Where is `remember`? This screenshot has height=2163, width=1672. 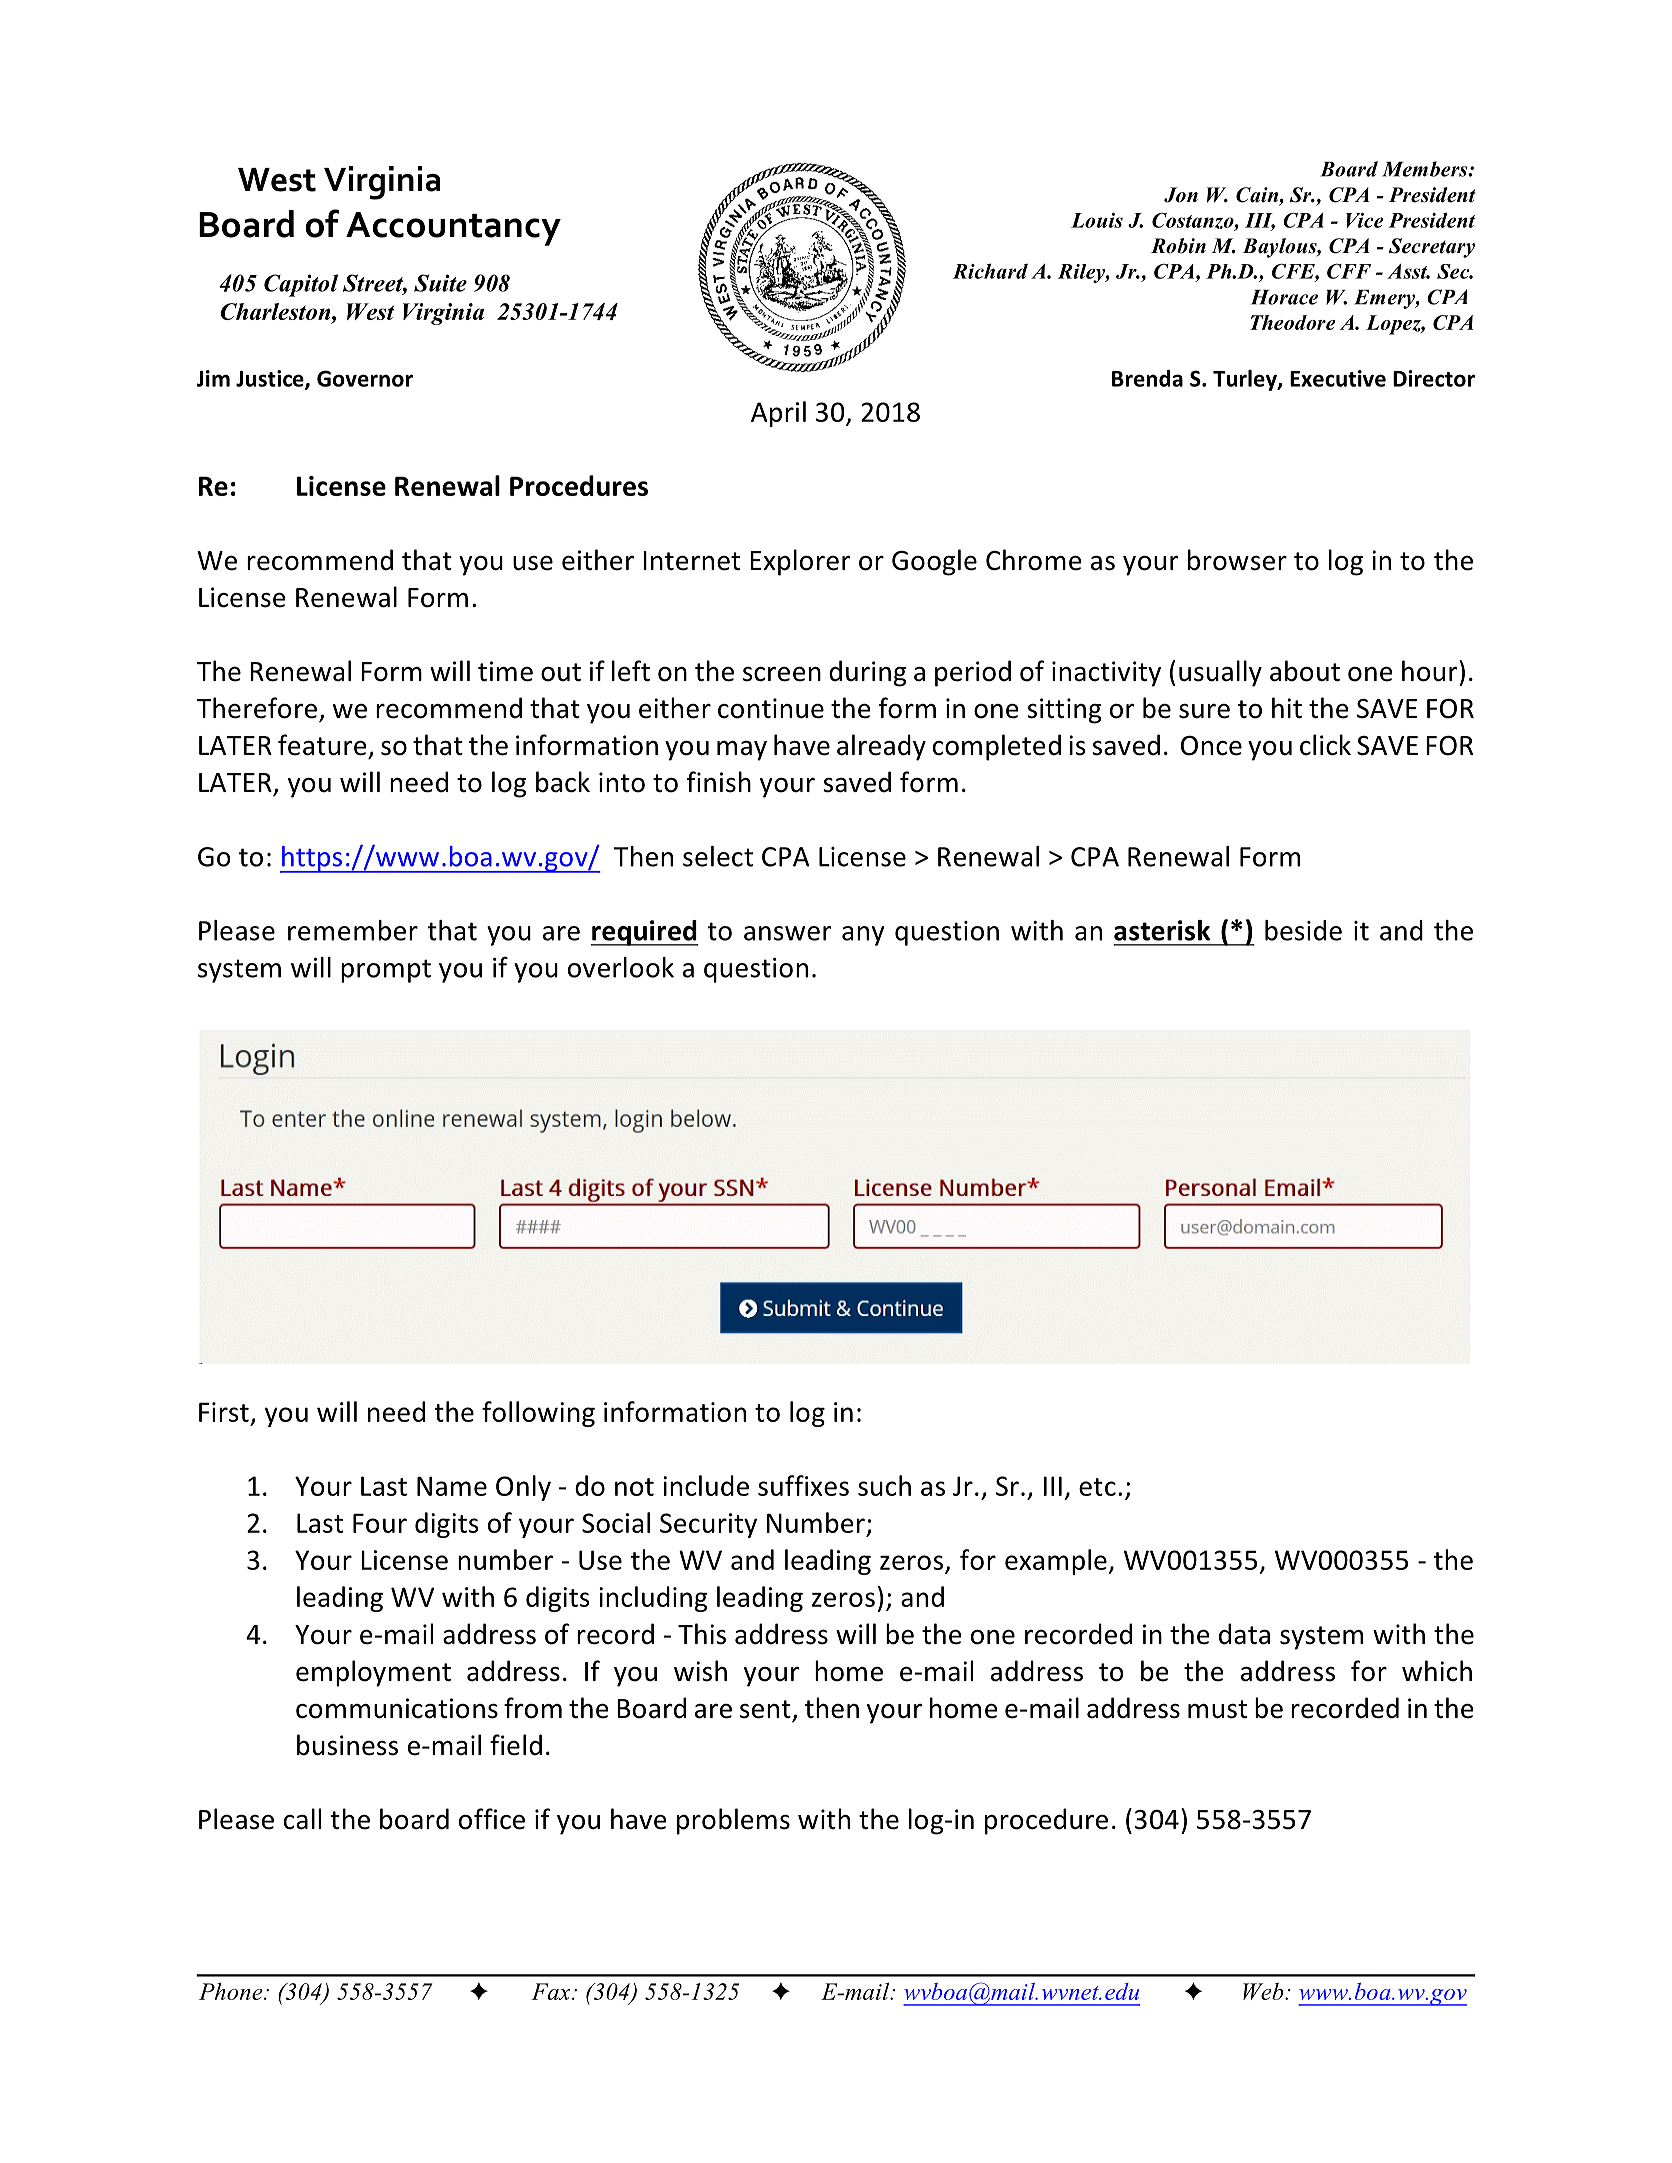
remember is located at coordinates (353, 930).
